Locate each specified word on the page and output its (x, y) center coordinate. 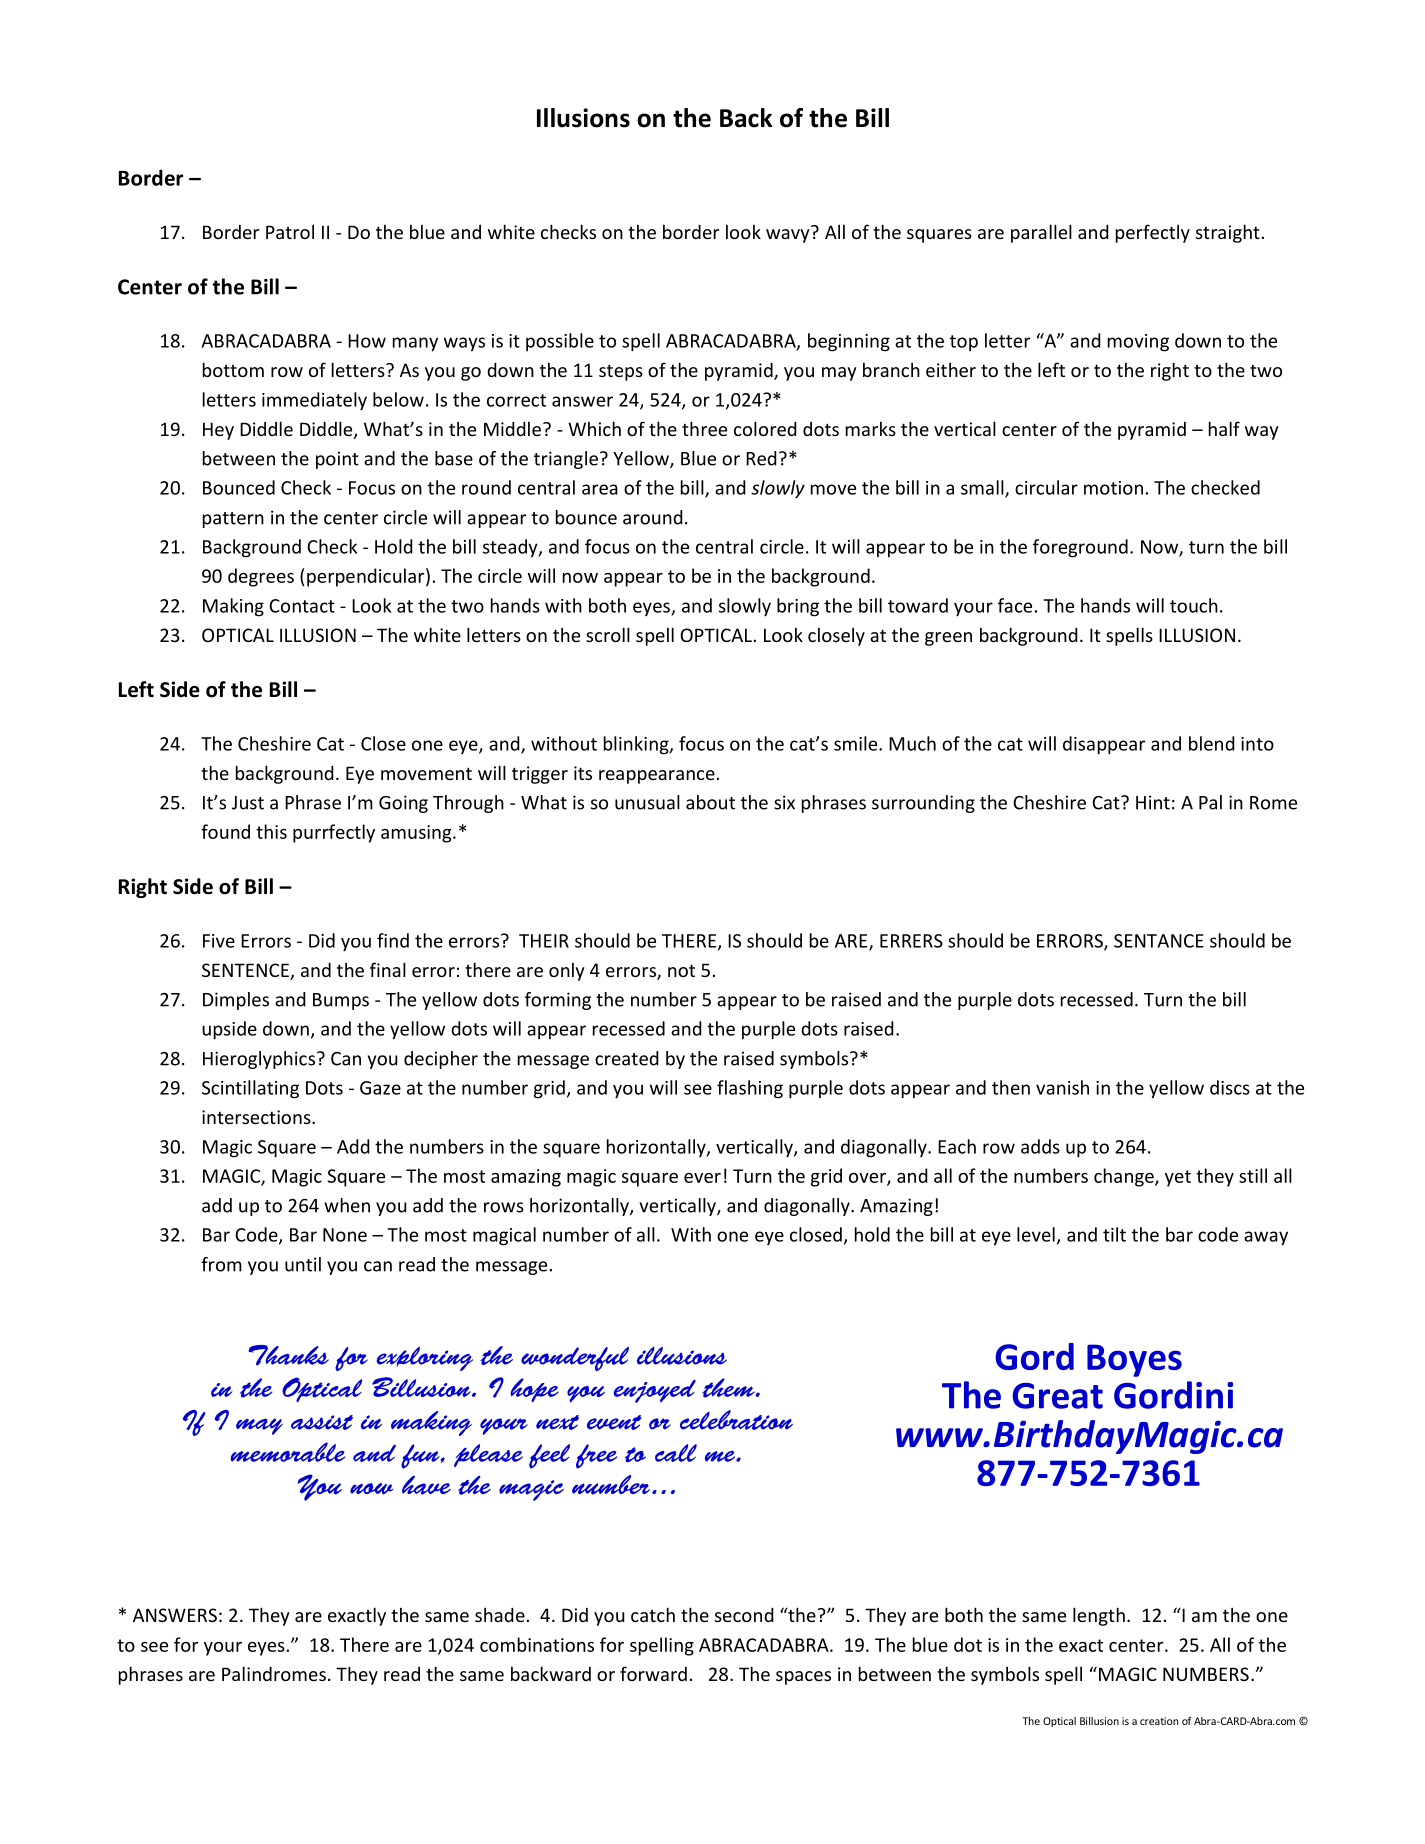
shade (500, 1614)
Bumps (341, 1001)
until (303, 1264)
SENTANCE (1159, 941)
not (681, 970)
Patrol (290, 231)
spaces (803, 1678)
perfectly (1153, 233)
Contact (302, 606)
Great (1057, 1396)
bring (798, 607)
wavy (788, 236)
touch (1194, 605)
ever (702, 1178)
